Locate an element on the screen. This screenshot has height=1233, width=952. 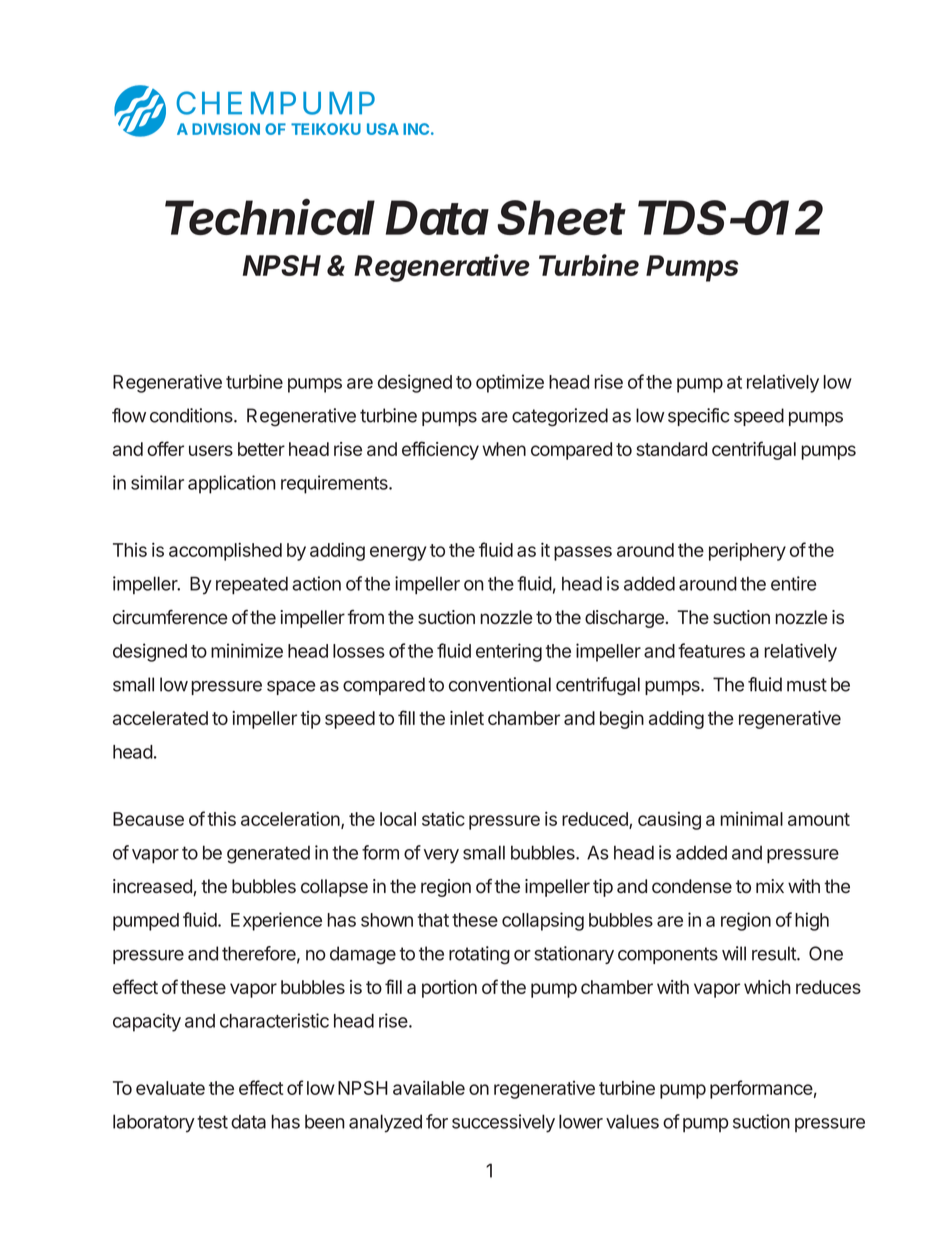
optimize is located at coordinates (510, 383).
